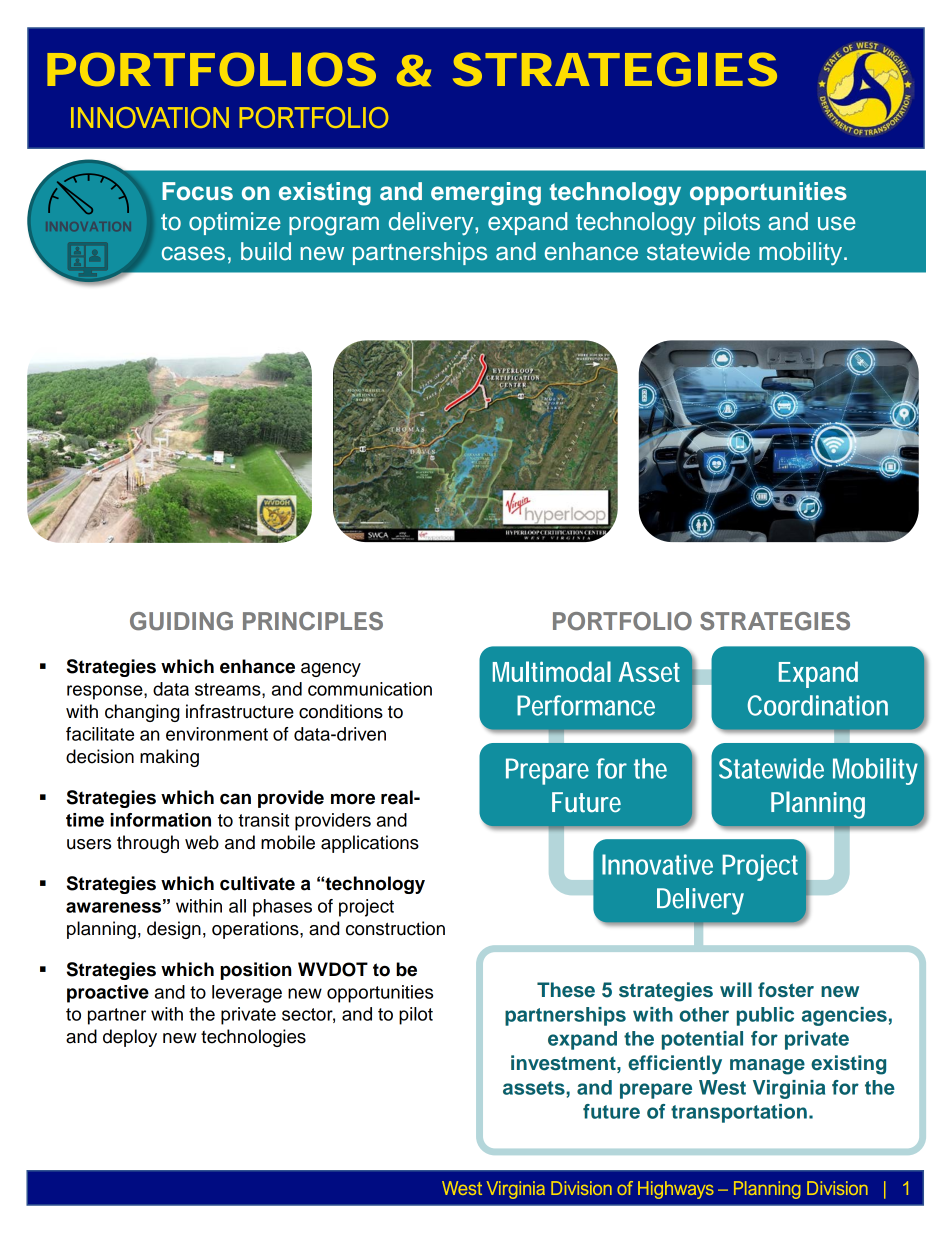 The width and height of the page is (952, 1233). Describe the element at coordinates (395, 928) in the page. I see `construction` at that location.
